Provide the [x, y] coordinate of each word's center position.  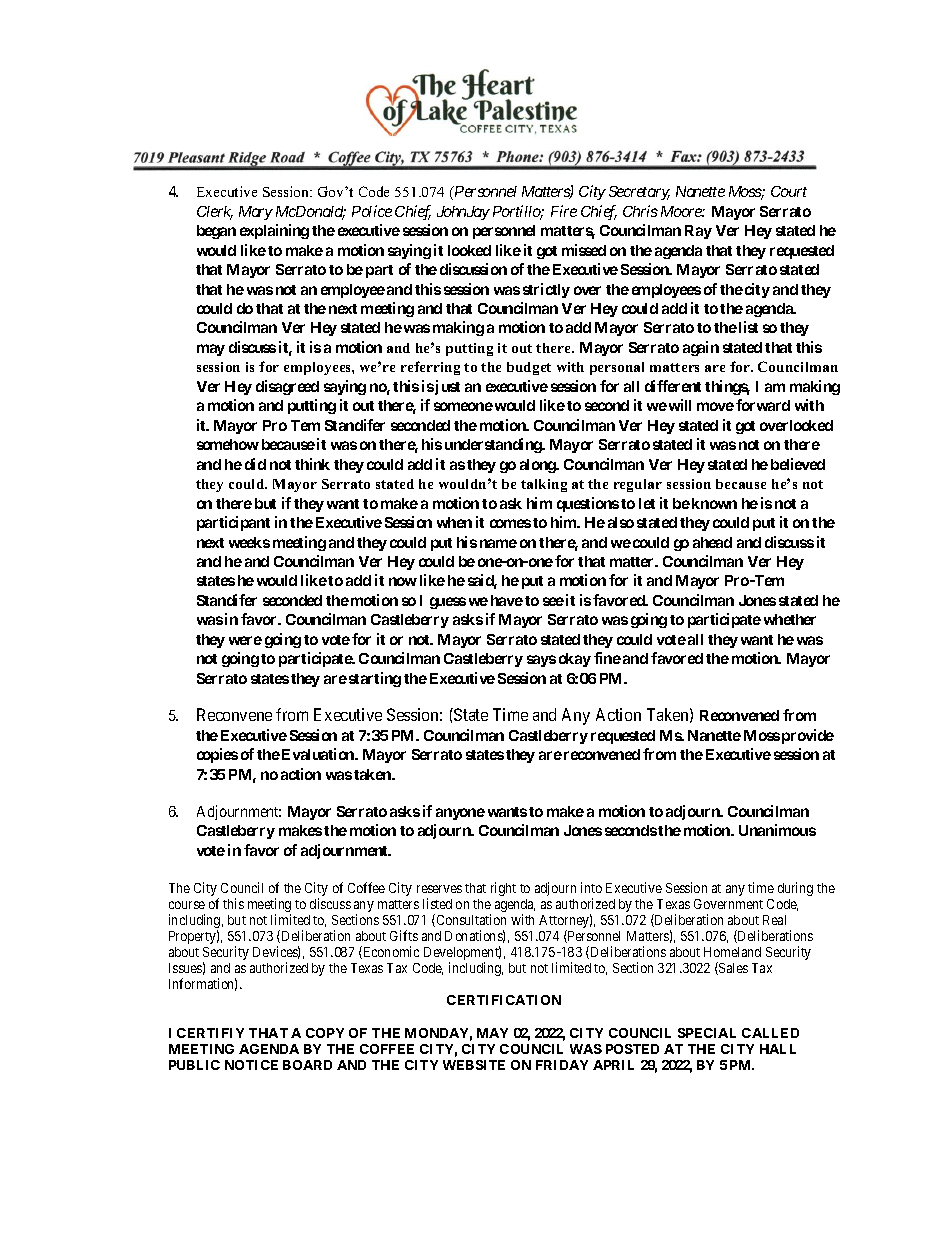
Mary [256, 213]
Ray [698, 232]
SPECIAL [707, 1033]
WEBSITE [474, 1065]
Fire [564, 211]
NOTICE [251, 1065]
